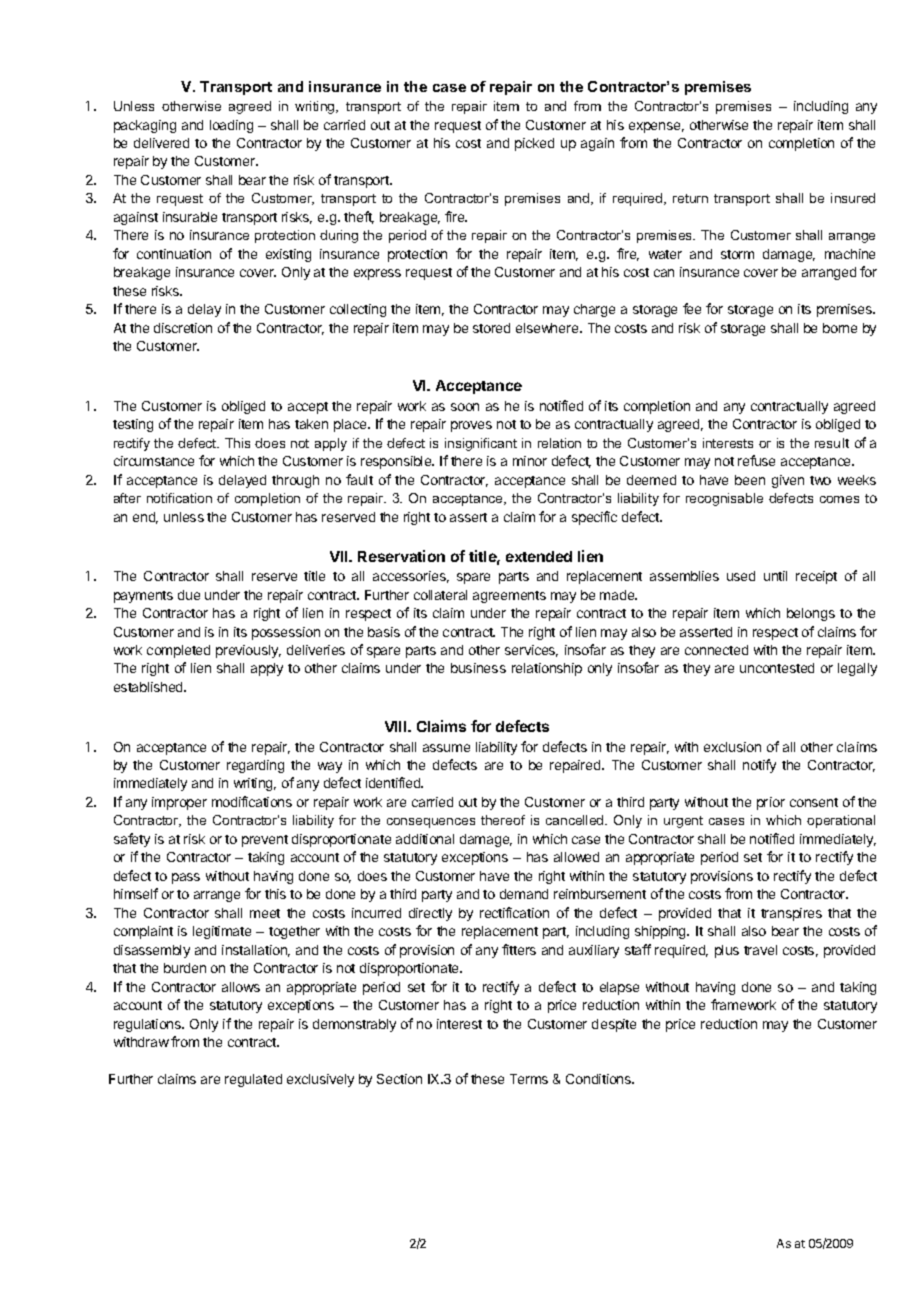 Image resolution: width=924 pixels, height=1307 pixels. Describe the element at coordinates (690, 198) in the page. I see `return` at that location.
